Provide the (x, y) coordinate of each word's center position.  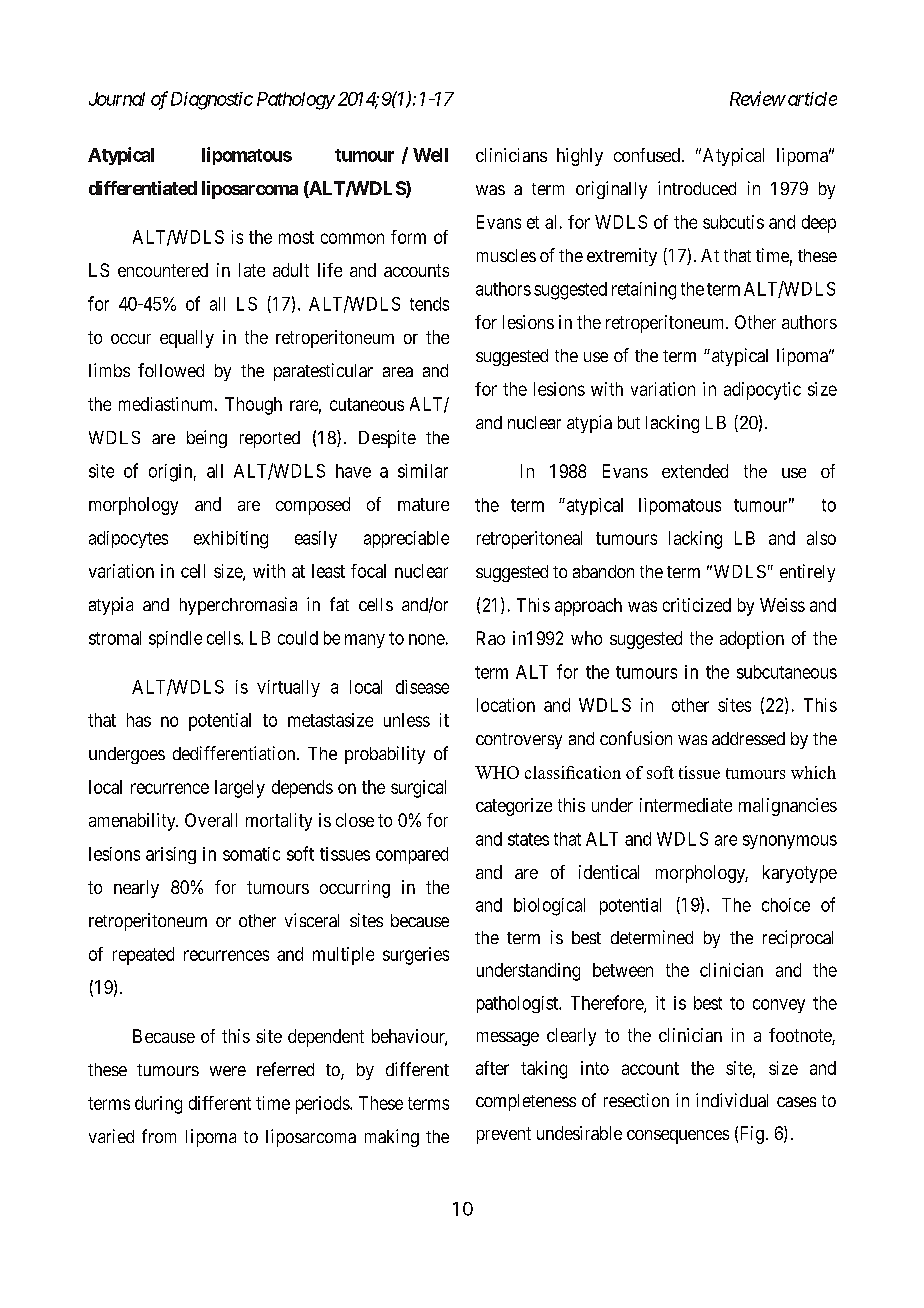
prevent (504, 1135)
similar (423, 471)
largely (240, 789)
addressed (748, 738)
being (207, 439)
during (158, 1105)
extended (695, 471)
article (811, 99)
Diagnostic (212, 101)
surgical (418, 789)
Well (430, 155)
